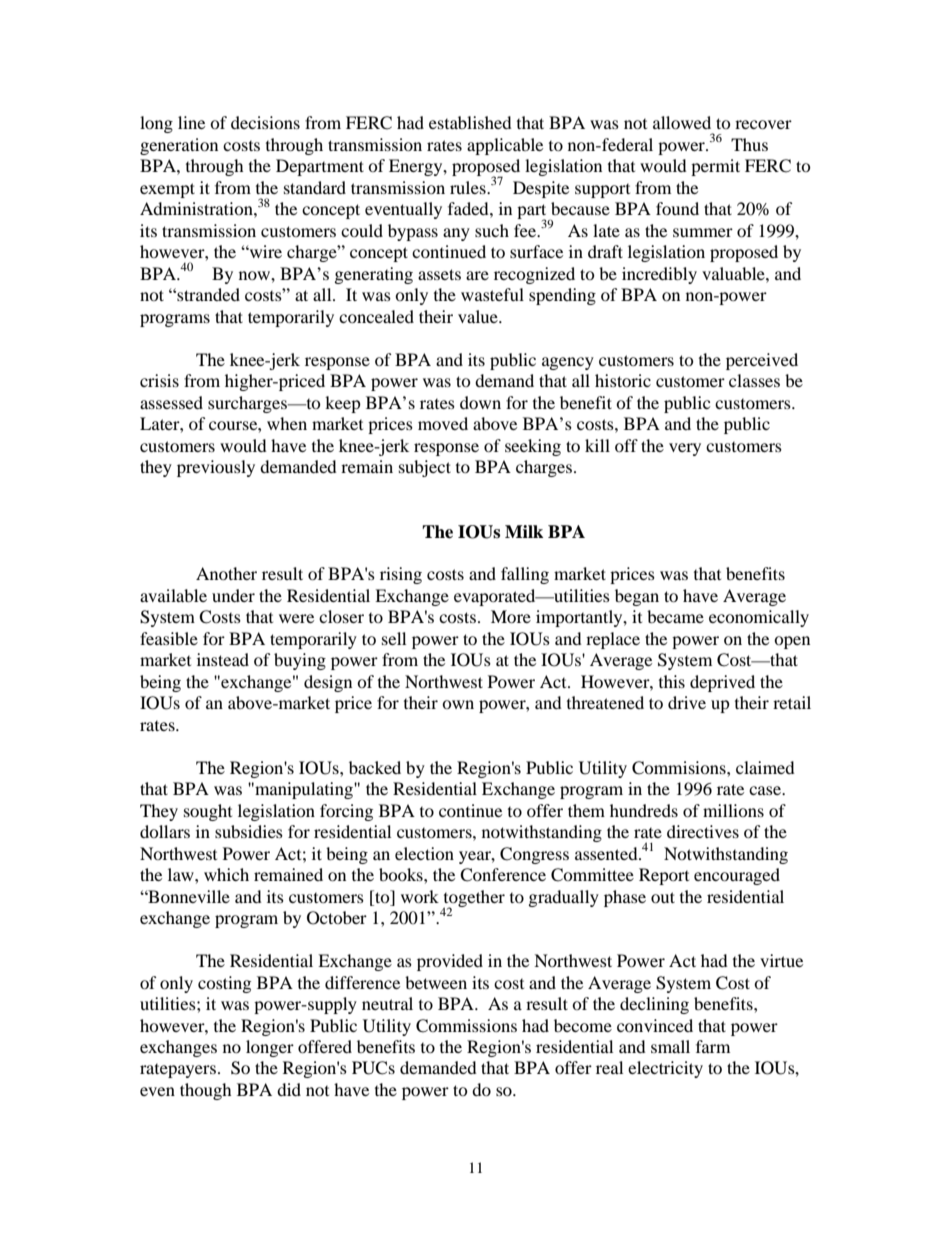  Describe the element at coordinates (466, 1026) in the screenshot. I see `Commissions` at that location.
